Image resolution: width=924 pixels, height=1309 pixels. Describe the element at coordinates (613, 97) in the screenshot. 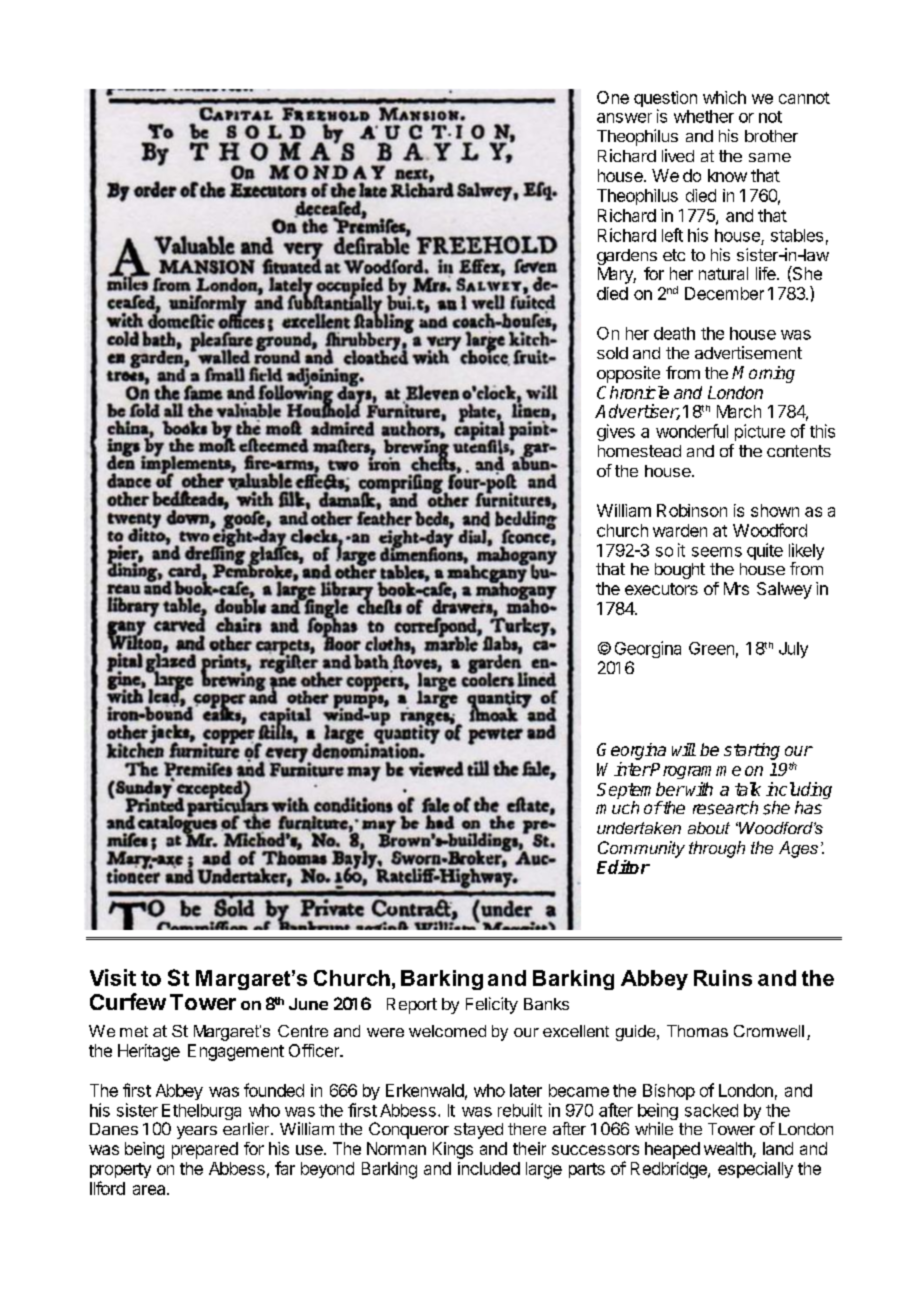

I see `One` at that location.
